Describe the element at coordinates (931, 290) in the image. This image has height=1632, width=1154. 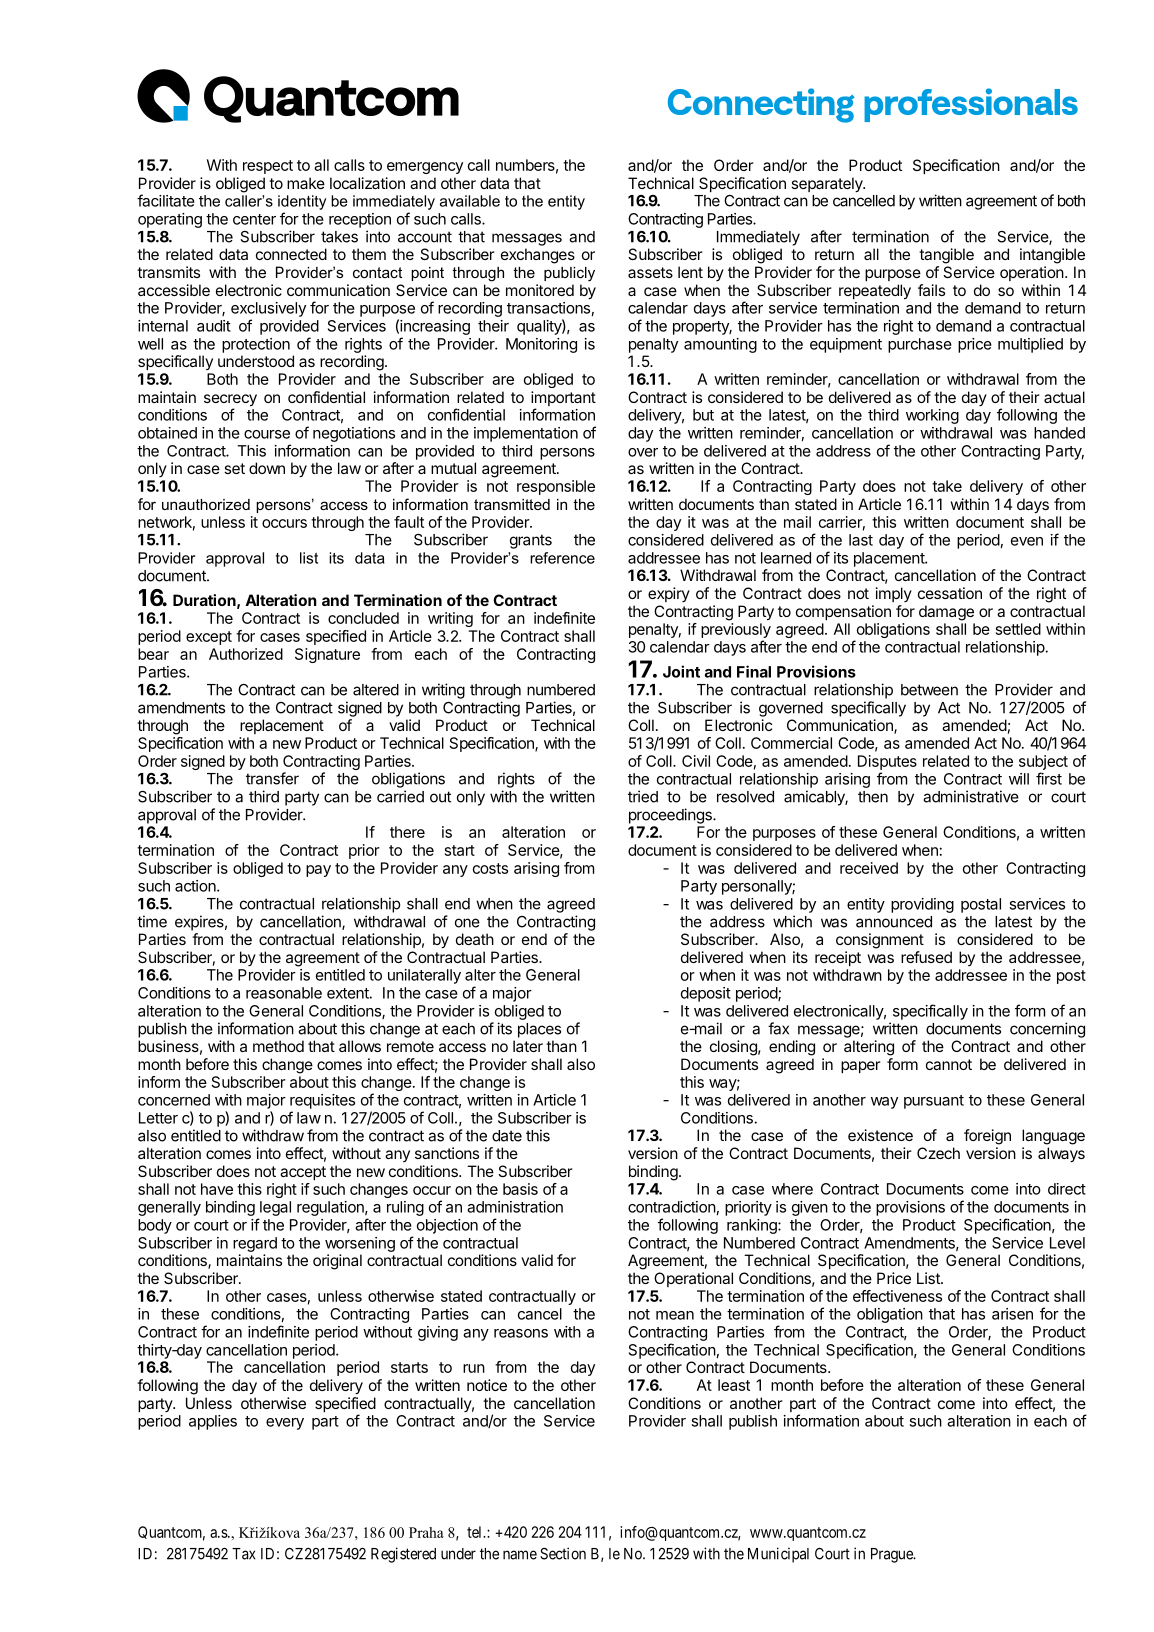
I see `fails` at that location.
